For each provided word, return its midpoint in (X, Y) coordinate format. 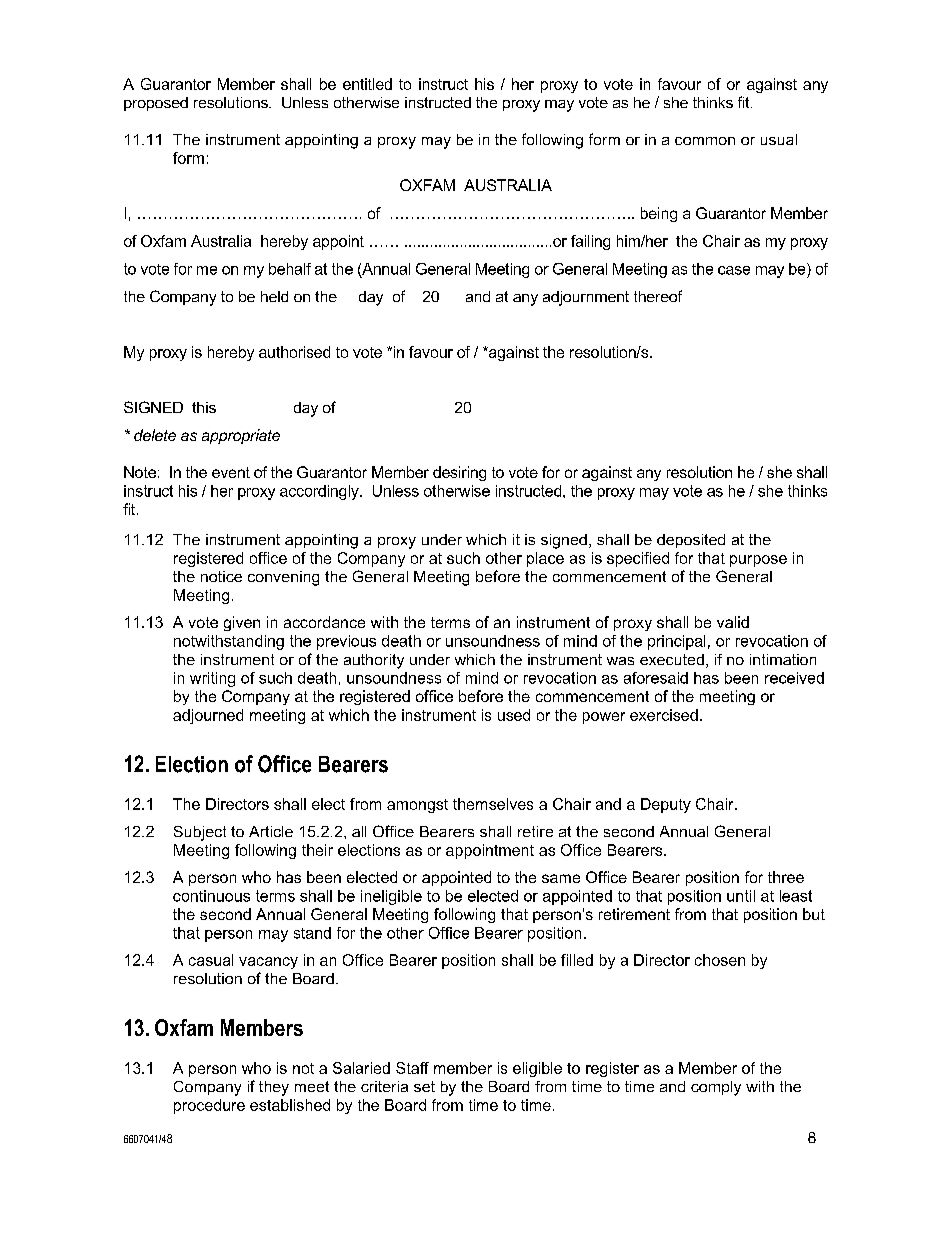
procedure (209, 1106)
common (705, 141)
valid (733, 622)
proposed (156, 104)
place (545, 559)
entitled (367, 84)
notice (221, 576)
